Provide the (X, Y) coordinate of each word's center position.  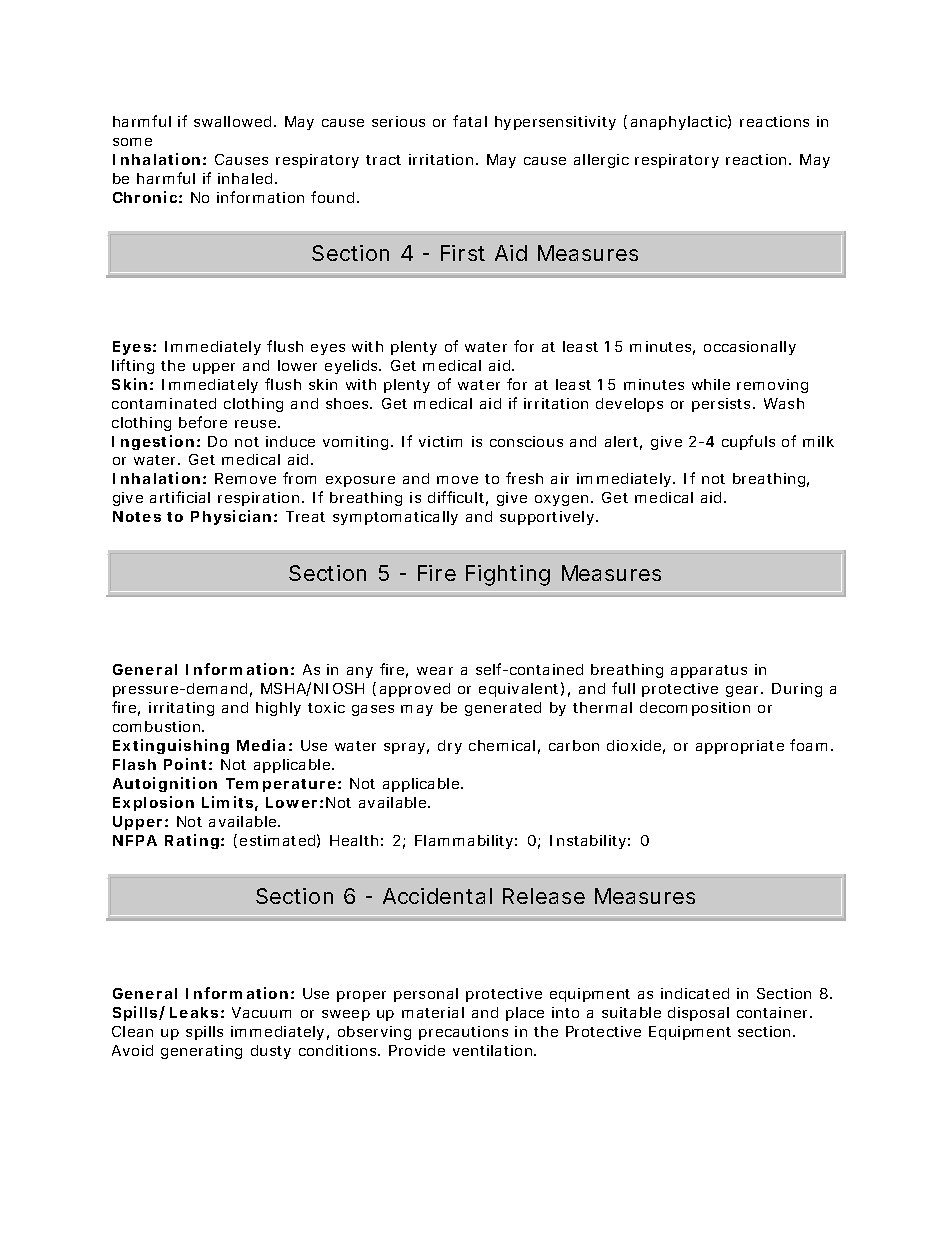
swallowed (232, 121)
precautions (463, 1033)
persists (723, 405)
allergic (601, 161)
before (203, 422)
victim (440, 441)
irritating (181, 709)
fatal (470, 121)
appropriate (740, 747)
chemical (502, 745)
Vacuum (261, 1012)
